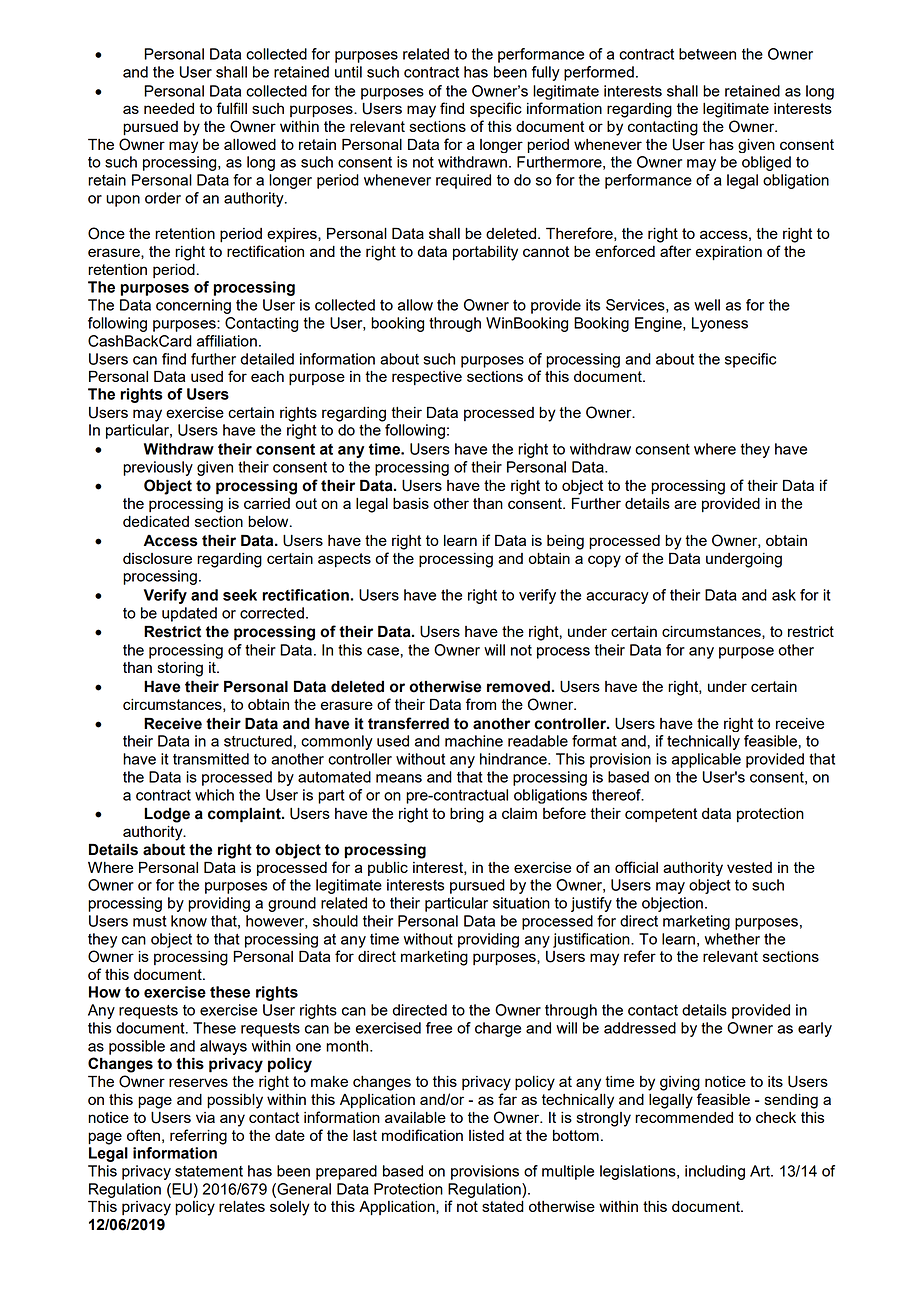 This page has width=924, height=1308. Describe the element at coordinates (546, 73) in the page. I see `fully` at that location.
